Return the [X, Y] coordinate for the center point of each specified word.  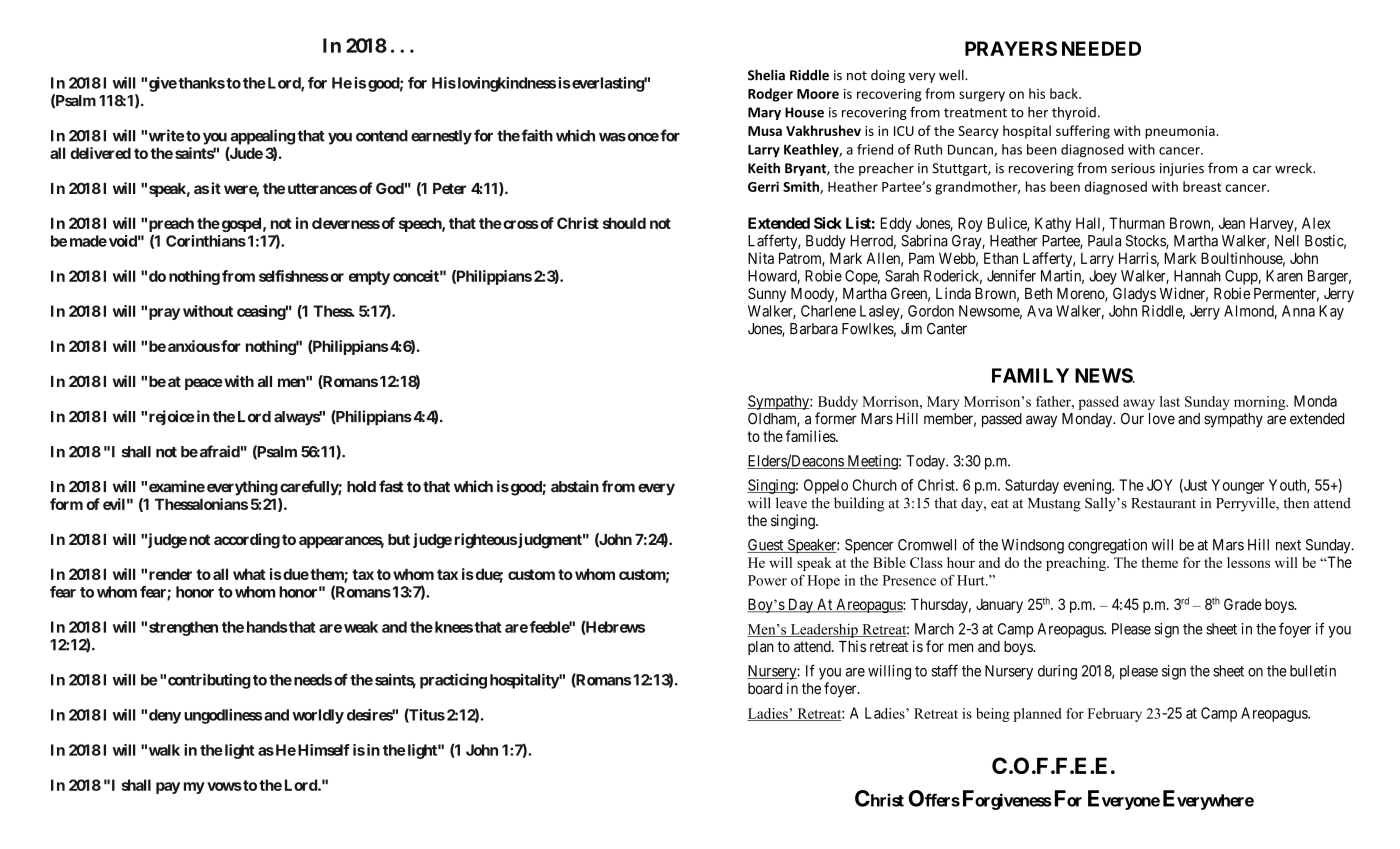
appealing [263, 137]
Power [767, 580]
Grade [1243, 604]
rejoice [172, 418]
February [1115, 715]
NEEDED [1101, 48]
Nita [761, 258]
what [249, 574]
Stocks [1146, 242]
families [811, 436]
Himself [324, 750]
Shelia [766, 75]
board [765, 688]
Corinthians [206, 241]
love [1162, 419]
